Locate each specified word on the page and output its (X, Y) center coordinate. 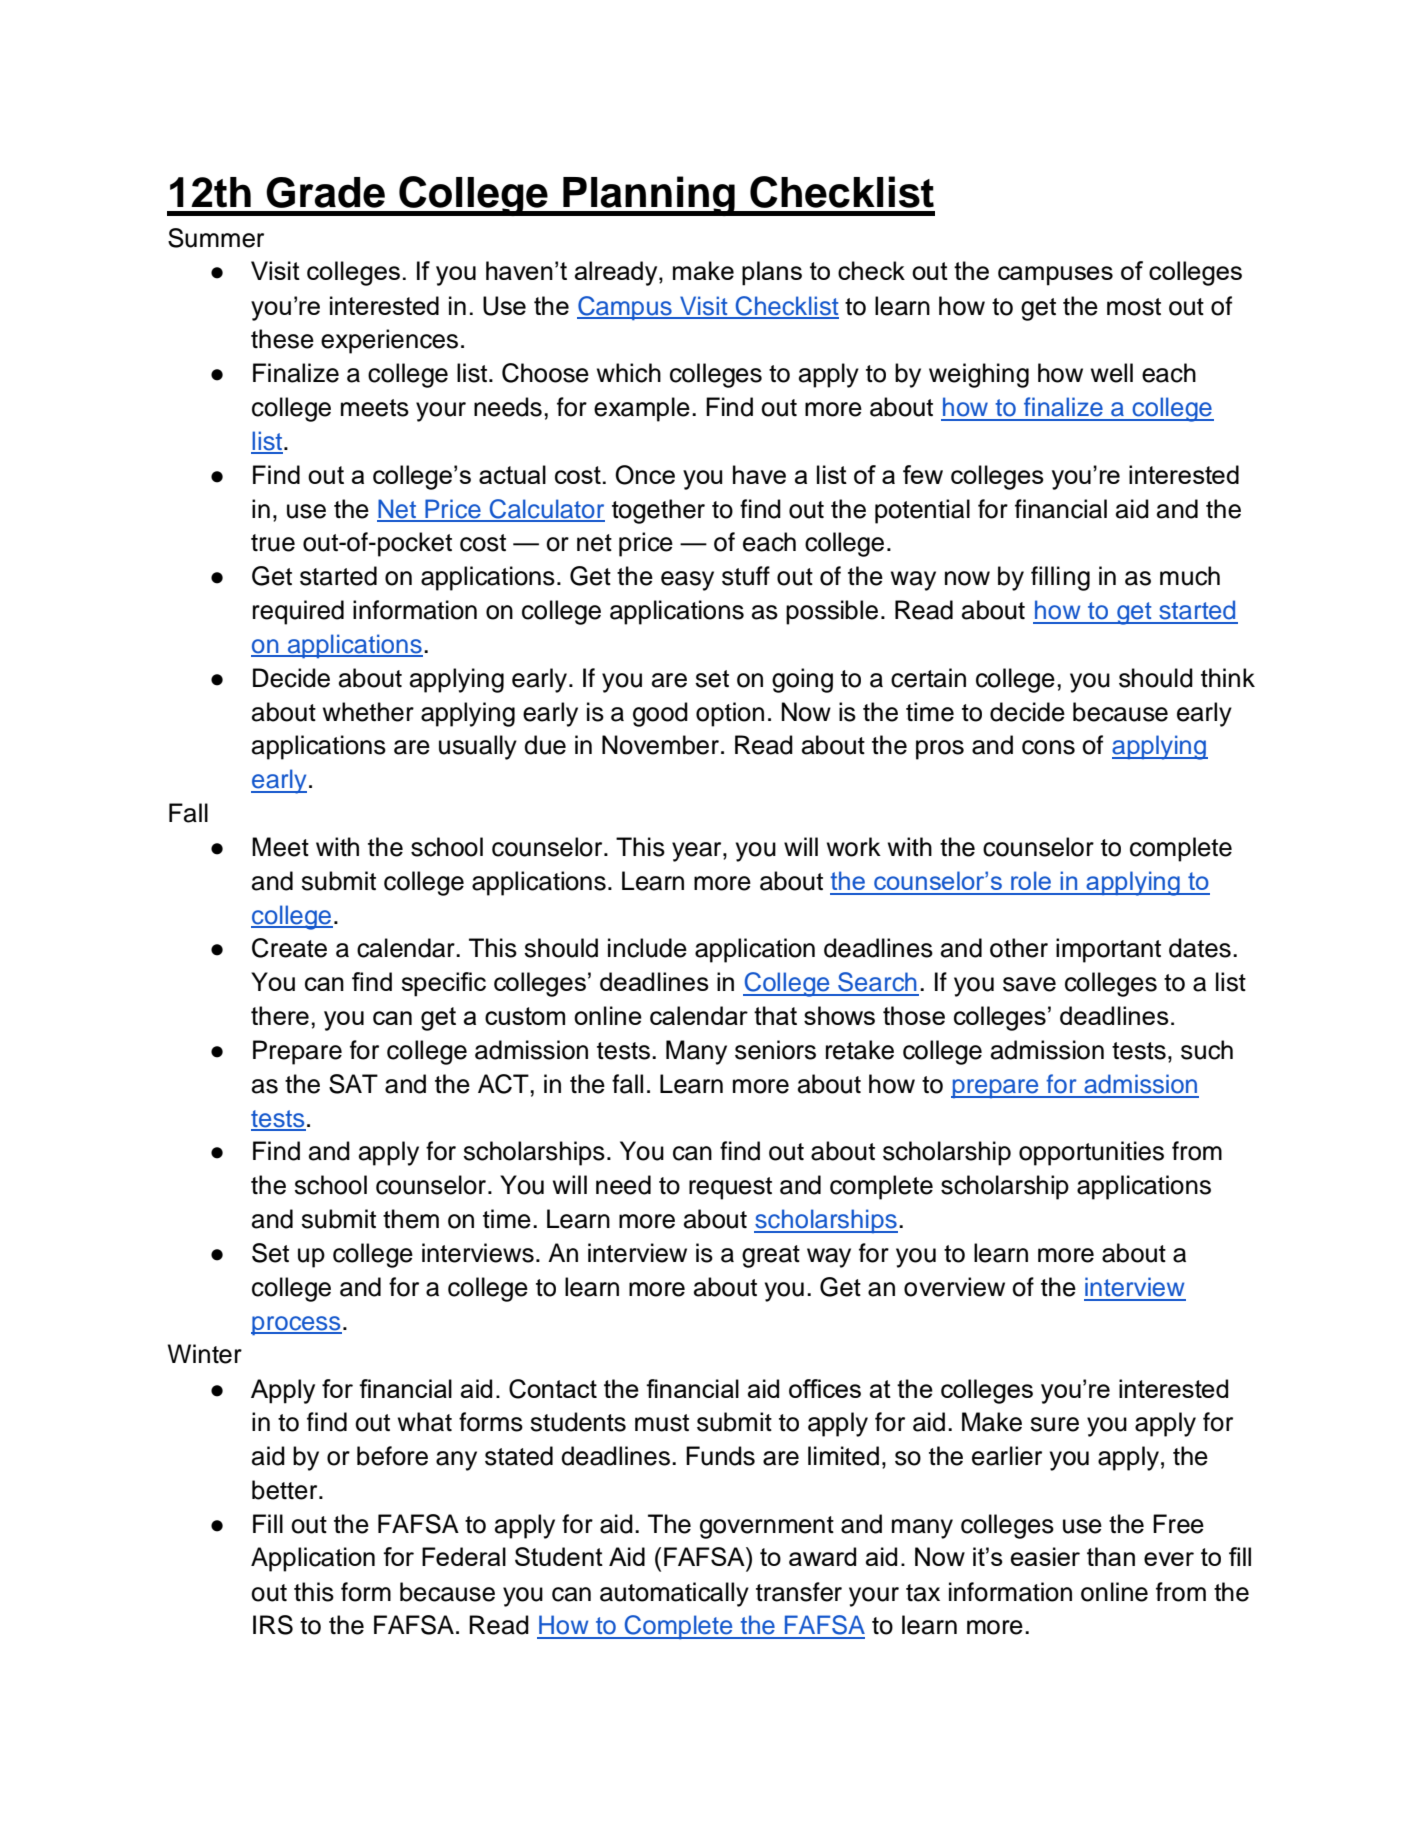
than (1111, 1556)
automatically (674, 1594)
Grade (325, 192)
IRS (273, 1625)
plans (772, 273)
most (1134, 307)
